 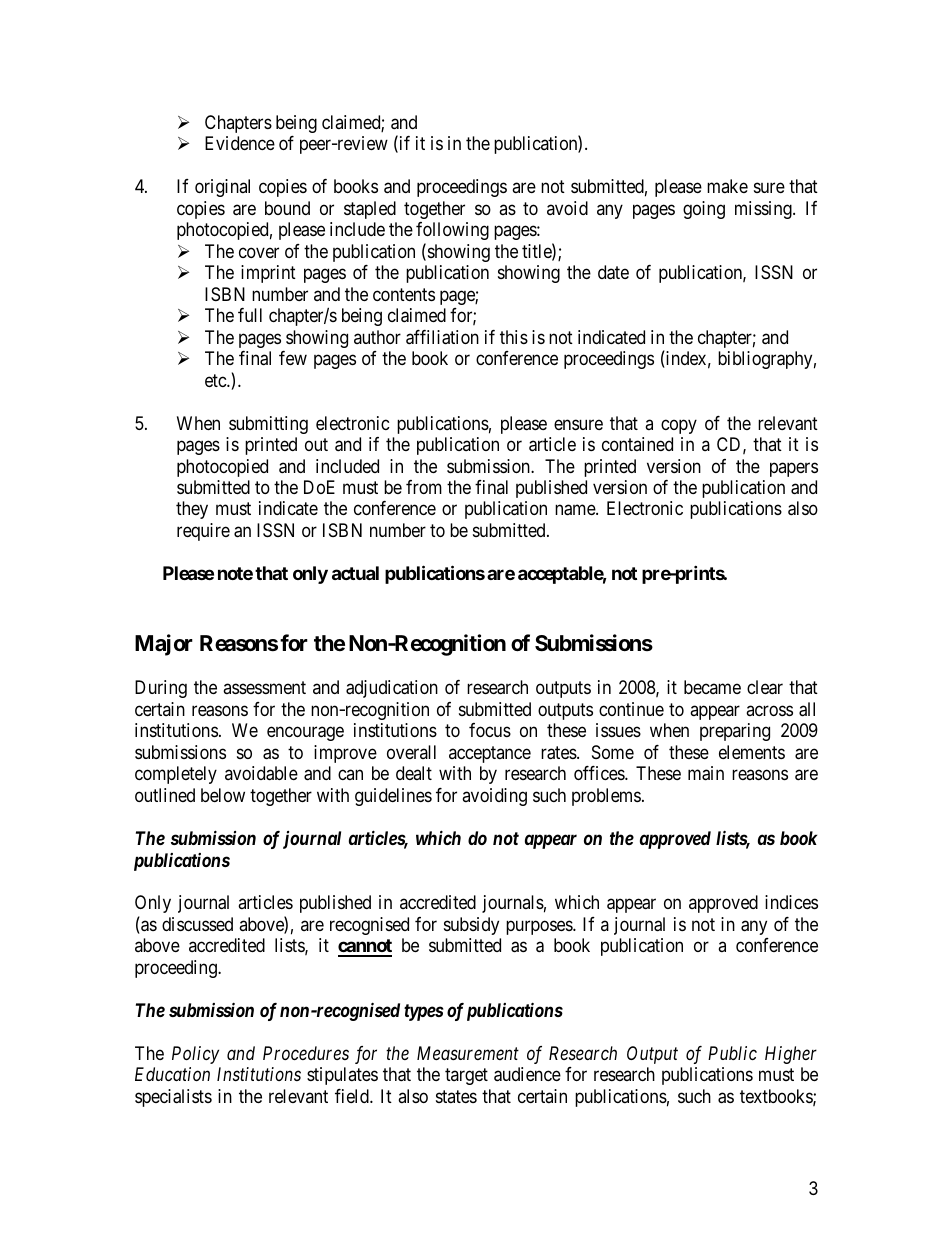 What do you see at coordinates (424, 487) in the screenshot?
I see `from` at bounding box center [424, 487].
